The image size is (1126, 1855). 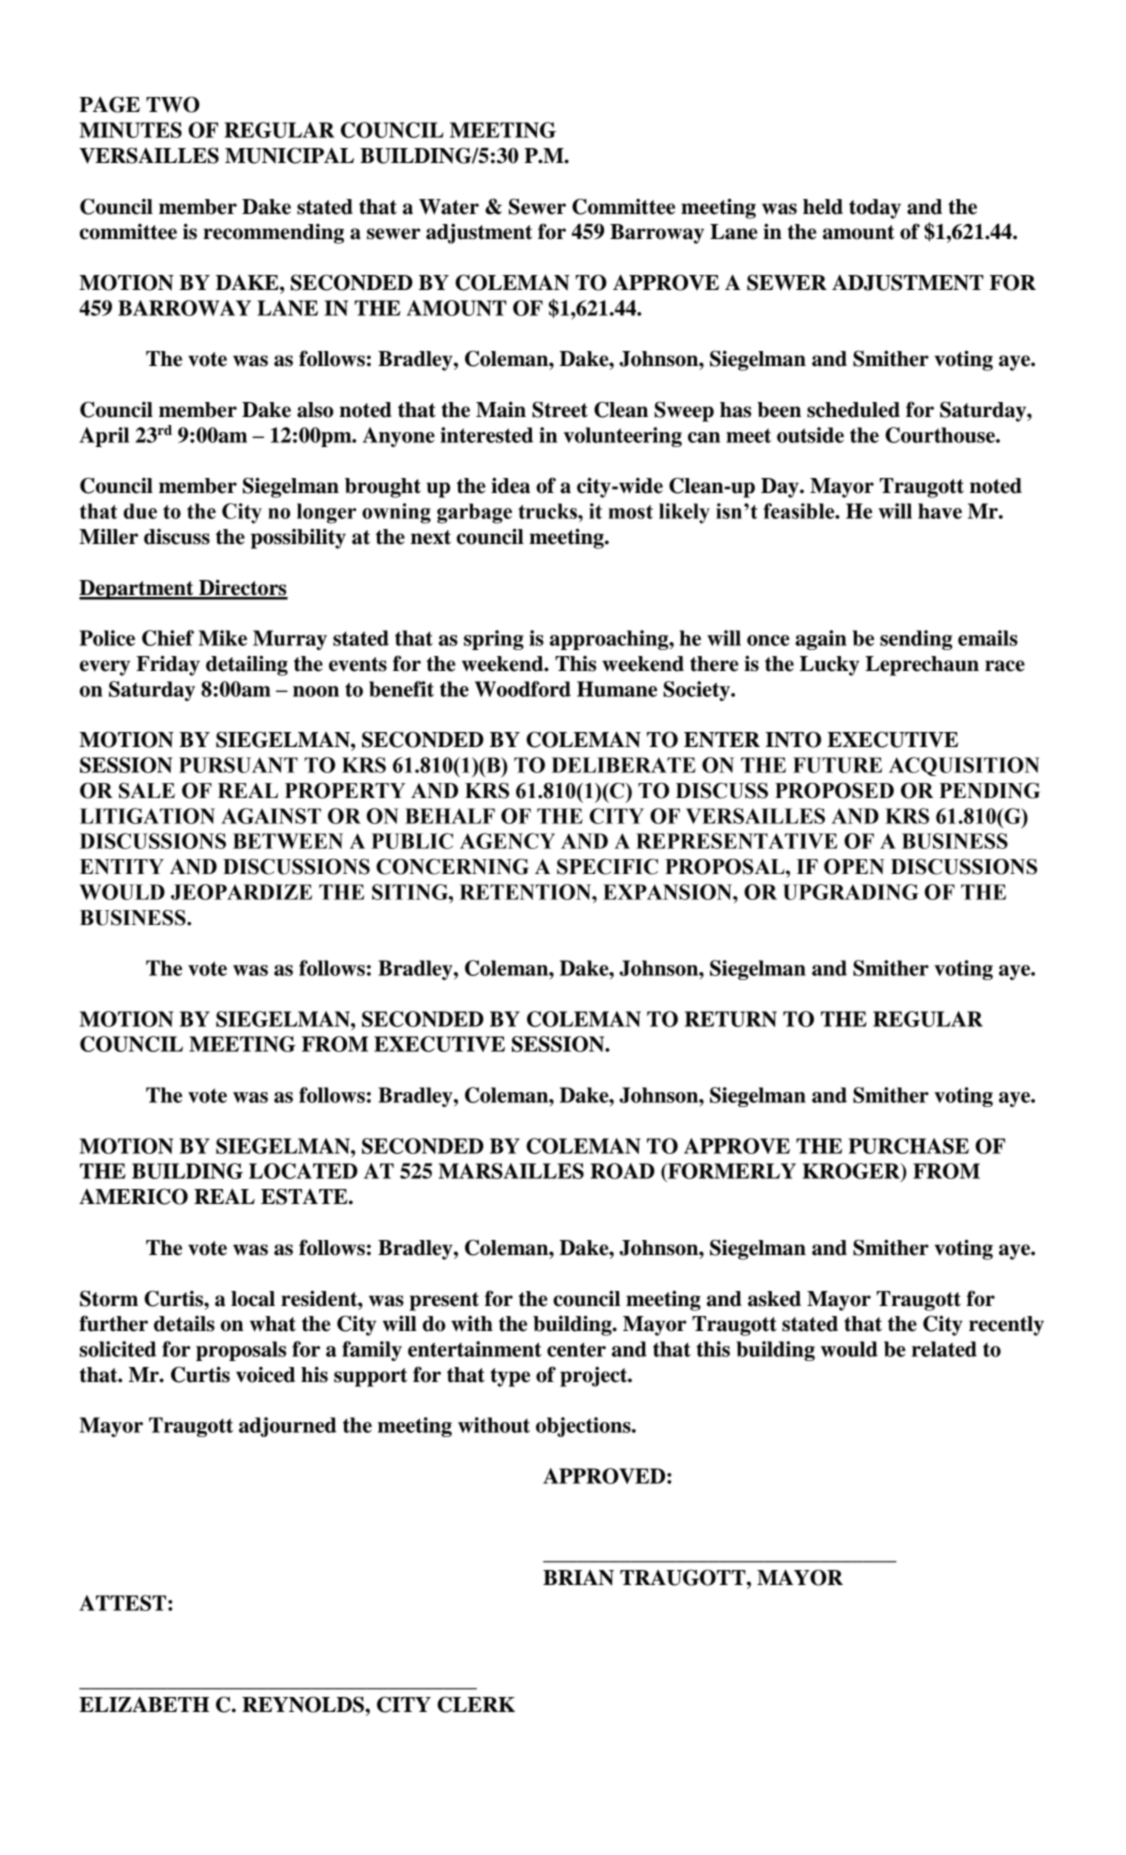 I want to click on PURCHASE, so click(x=909, y=1146).
